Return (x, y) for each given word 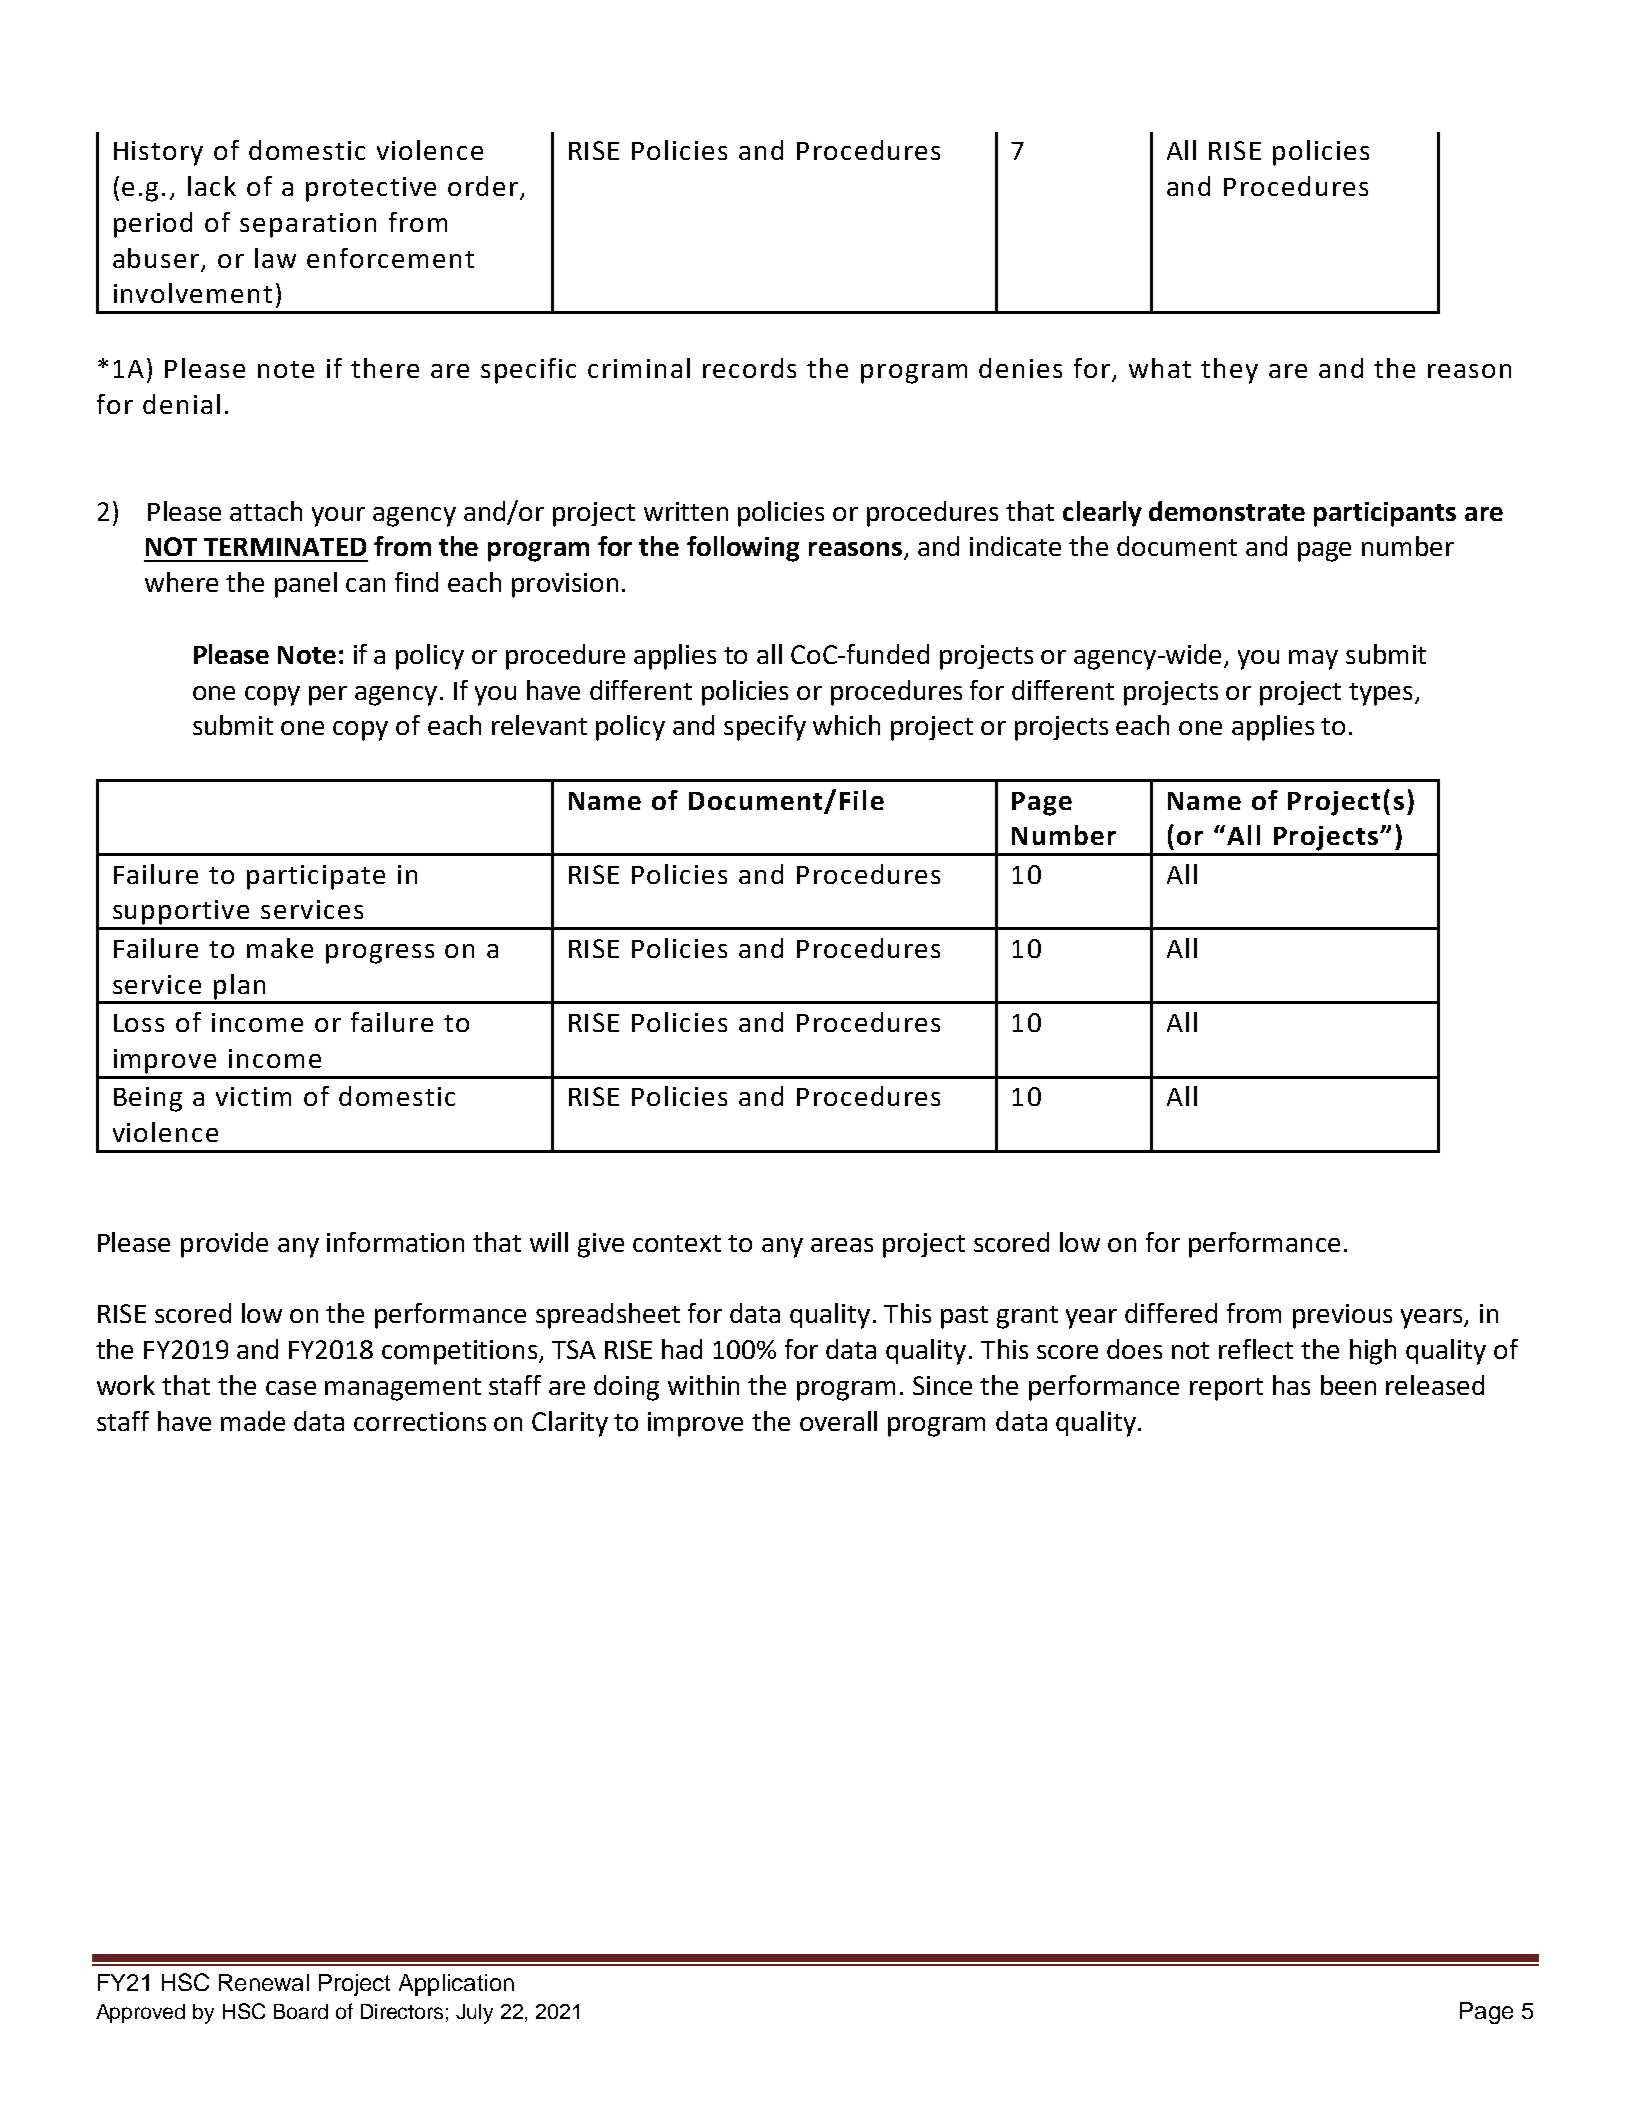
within (703, 1385)
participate (316, 877)
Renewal (264, 1982)
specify (765, 728)
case (291, 1388)
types (1380, 694)
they (1229, 371)
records (749, 368)
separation (308, 225)
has (1291, 1385)
